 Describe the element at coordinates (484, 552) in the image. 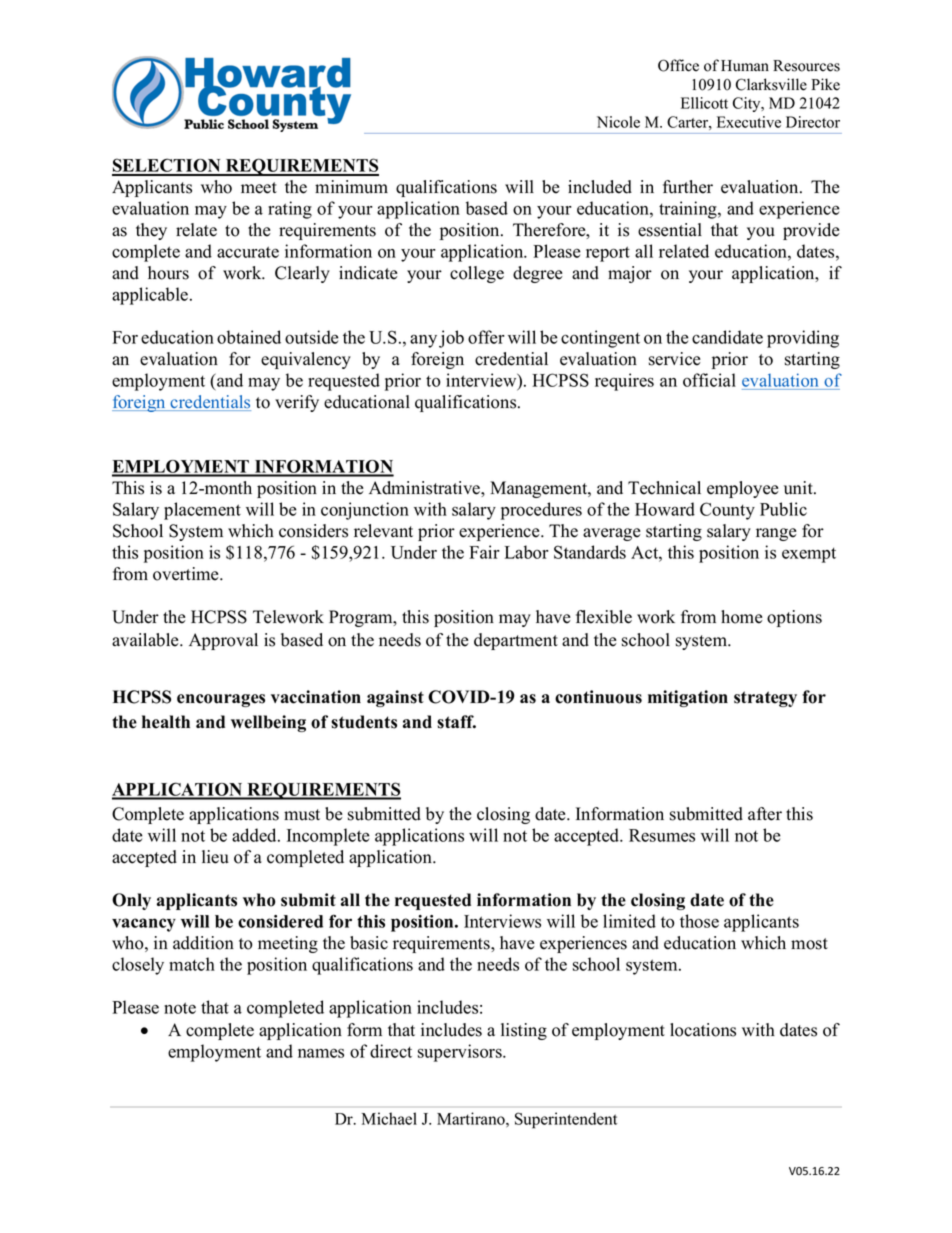

I see `Fair` at that location.
